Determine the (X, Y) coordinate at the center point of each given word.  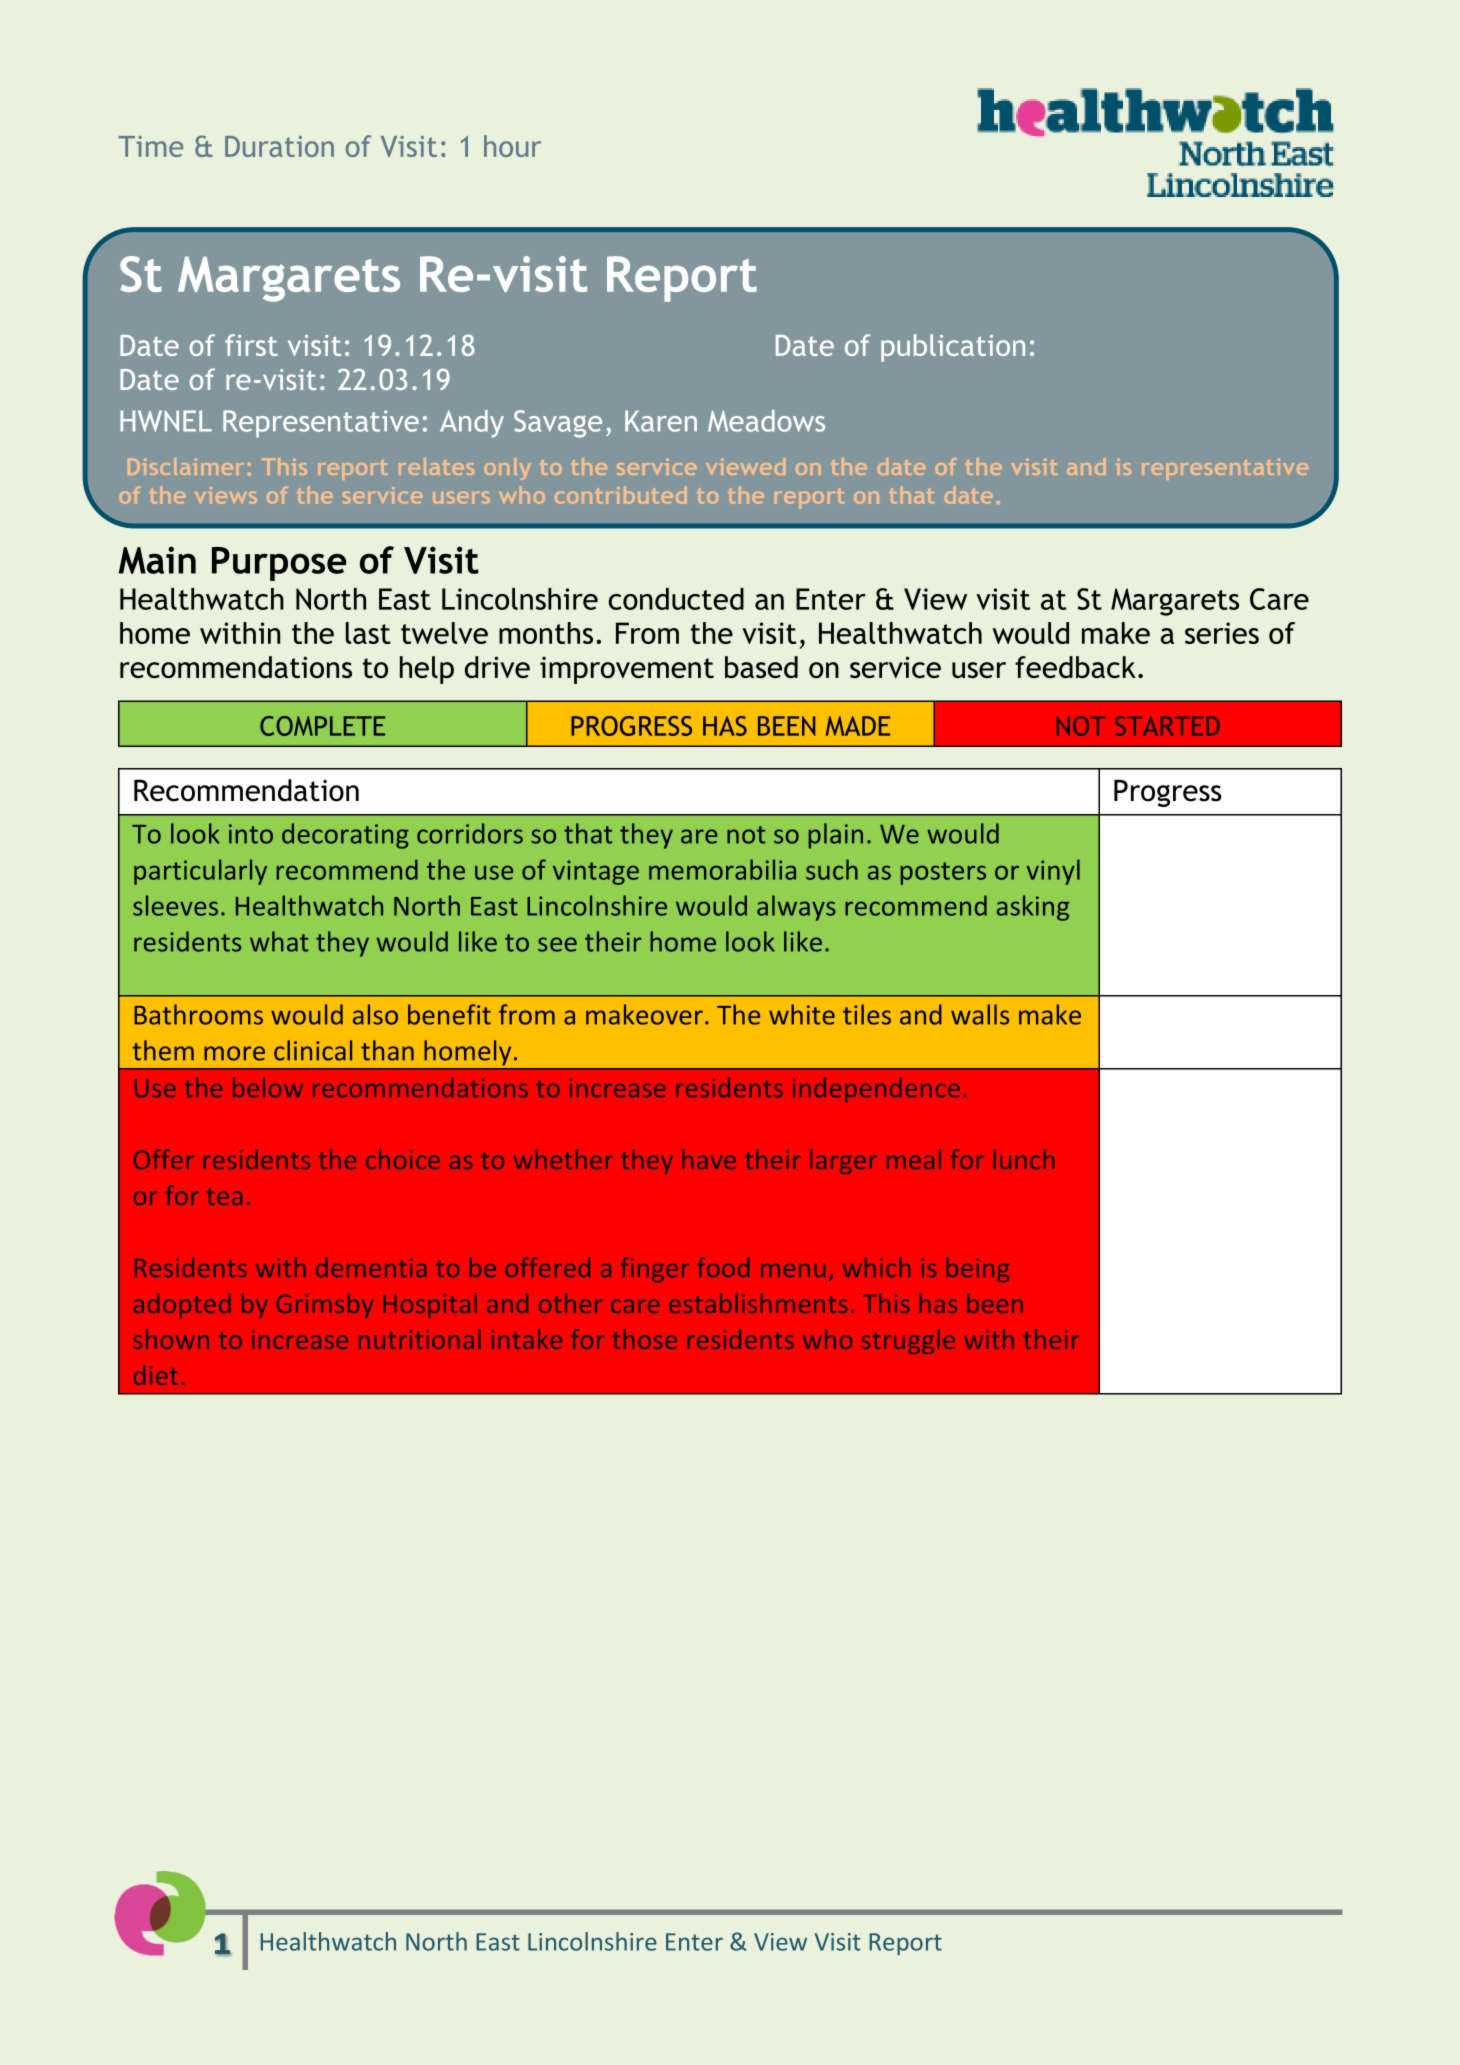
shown (171, 1339)
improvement (627, 670)
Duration (279, 146)
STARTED (1167, 726)
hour (512, 146)
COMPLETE (322, 726)
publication (953, 348)
